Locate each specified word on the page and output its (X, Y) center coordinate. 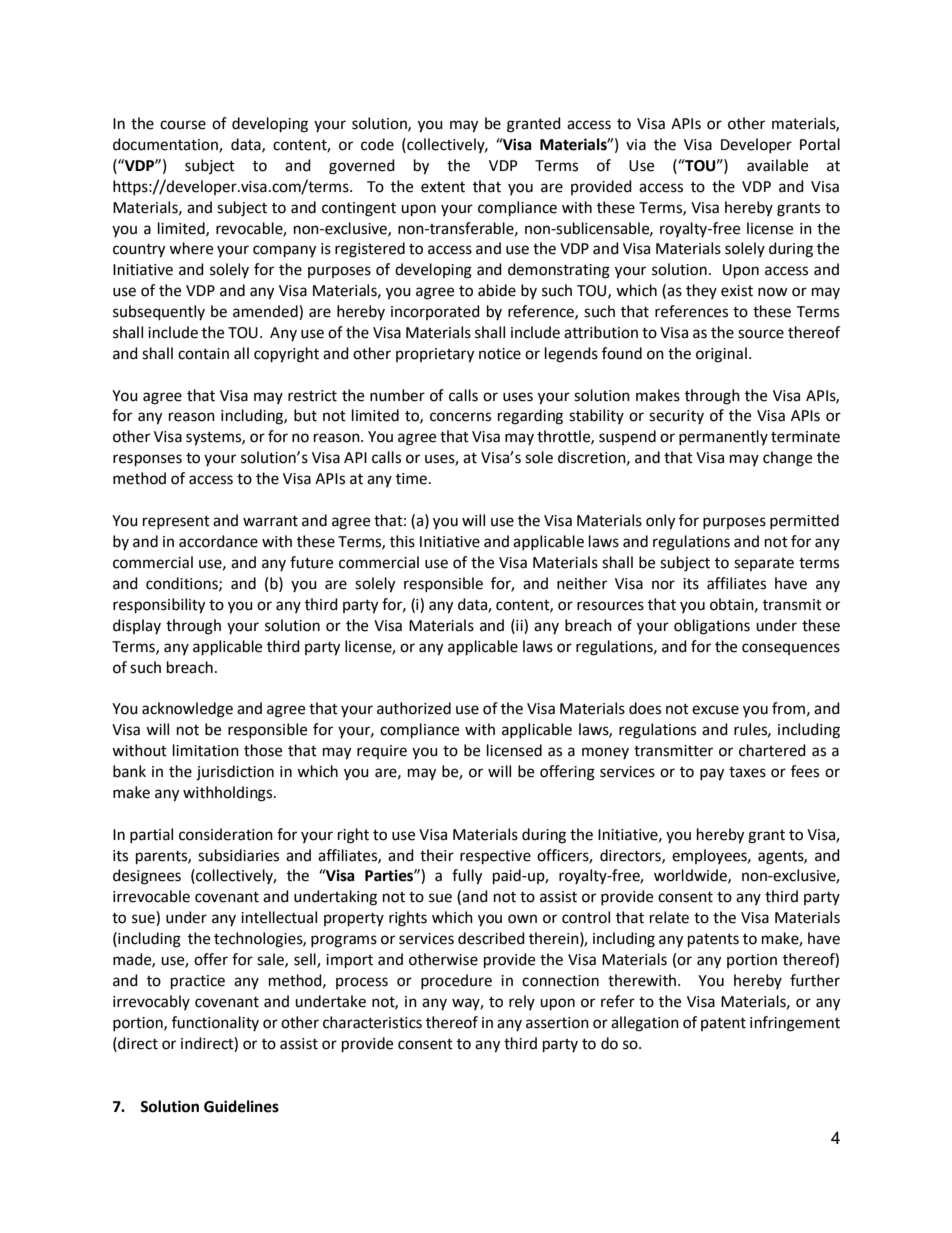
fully (467, 877)
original (721, 355)
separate (764, 564)
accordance (218, 541)
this (402, 541)
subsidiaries (238, 855)
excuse (715, 710)
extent (443, 187)
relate (669, 917)
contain (203, 354)
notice (500, 354)
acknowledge (187, 710)
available (777, 165)
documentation (166, 145)
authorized (414, 708)
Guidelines (241, 1106)
